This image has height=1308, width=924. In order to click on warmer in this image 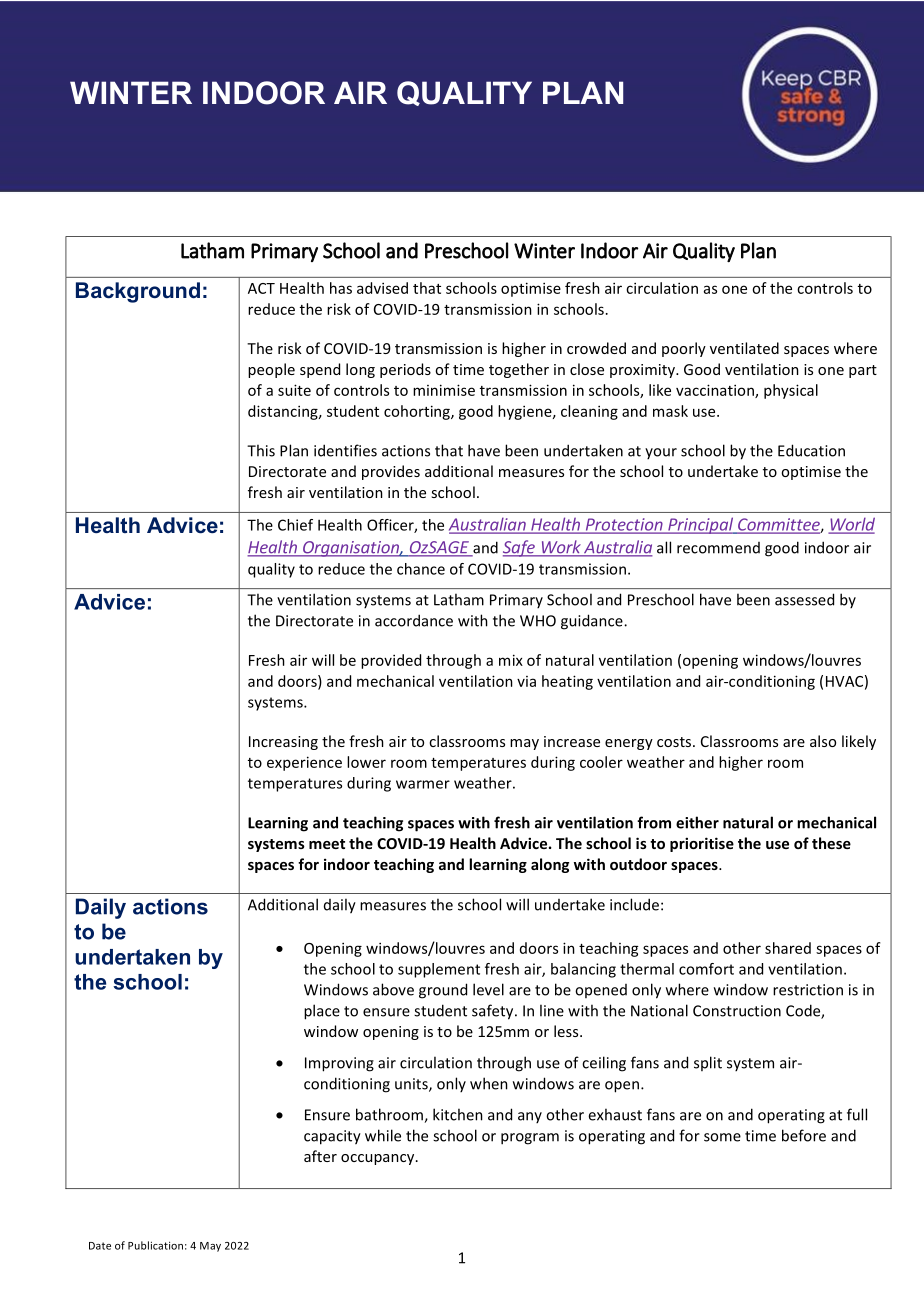, I will do `click(423, 784)`.
